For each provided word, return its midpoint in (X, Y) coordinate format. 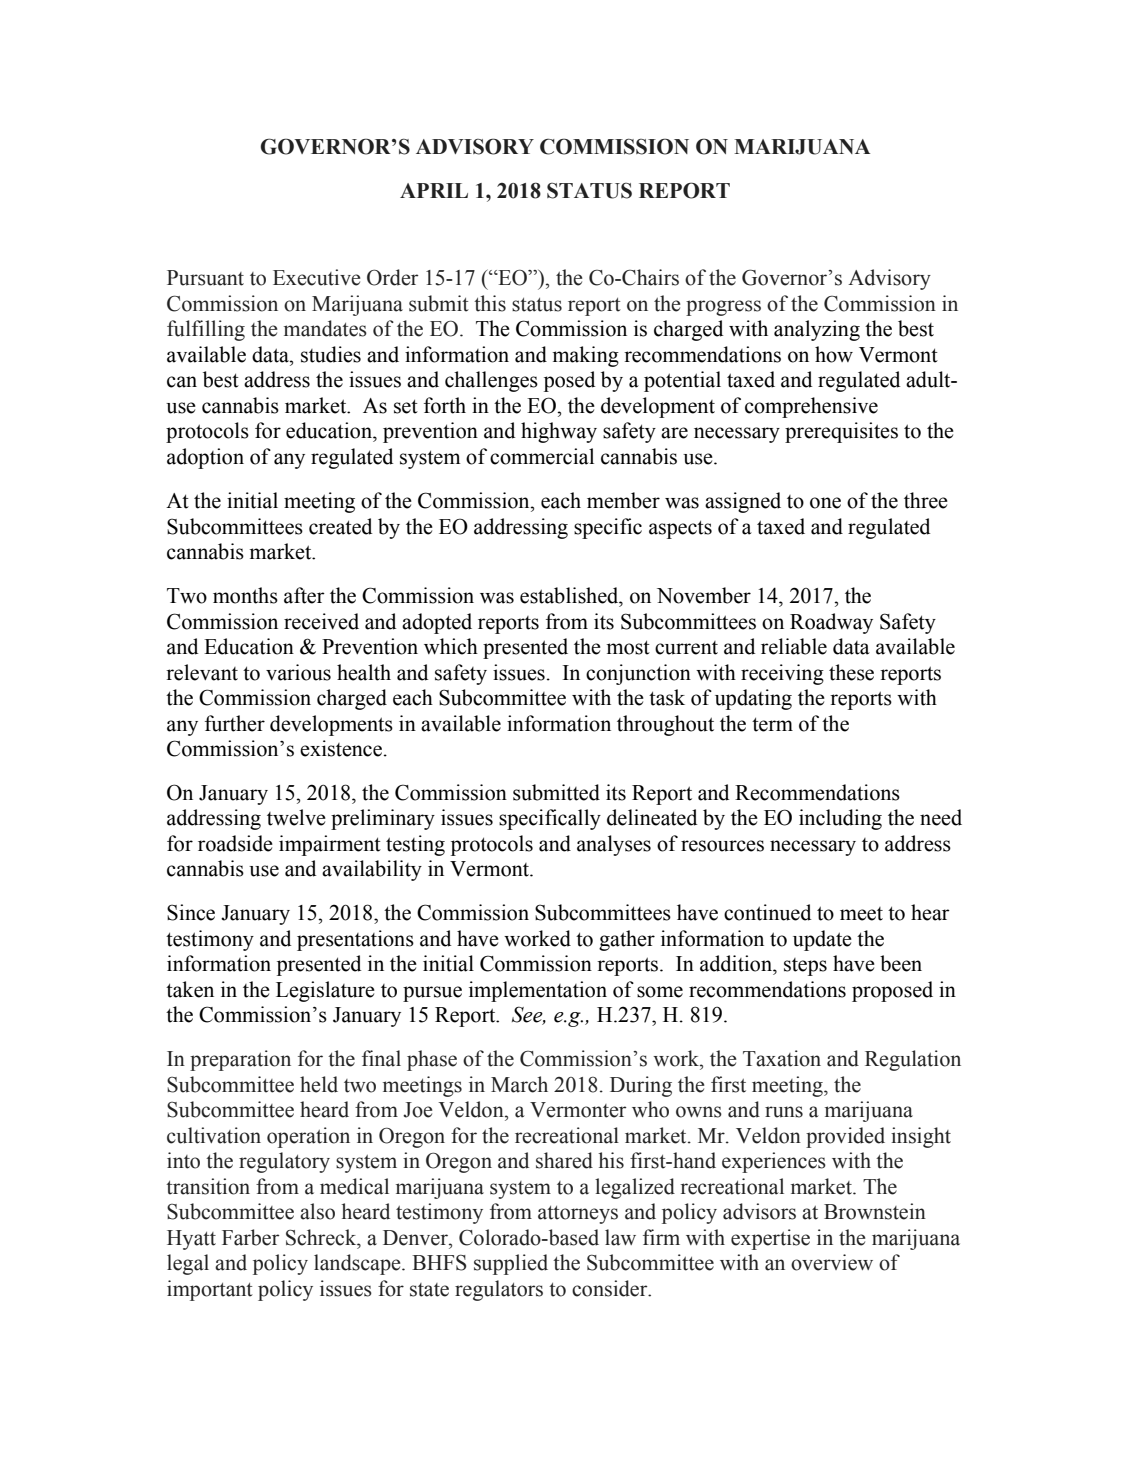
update (822, 940)
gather (627, 940)
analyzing (817, 330)
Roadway (831, 623)
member (623, 500)
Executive (316, 277)
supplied (511, 1264)
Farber (251, 1237)
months (245, 595)
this (490, 303)
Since (191, 912)
